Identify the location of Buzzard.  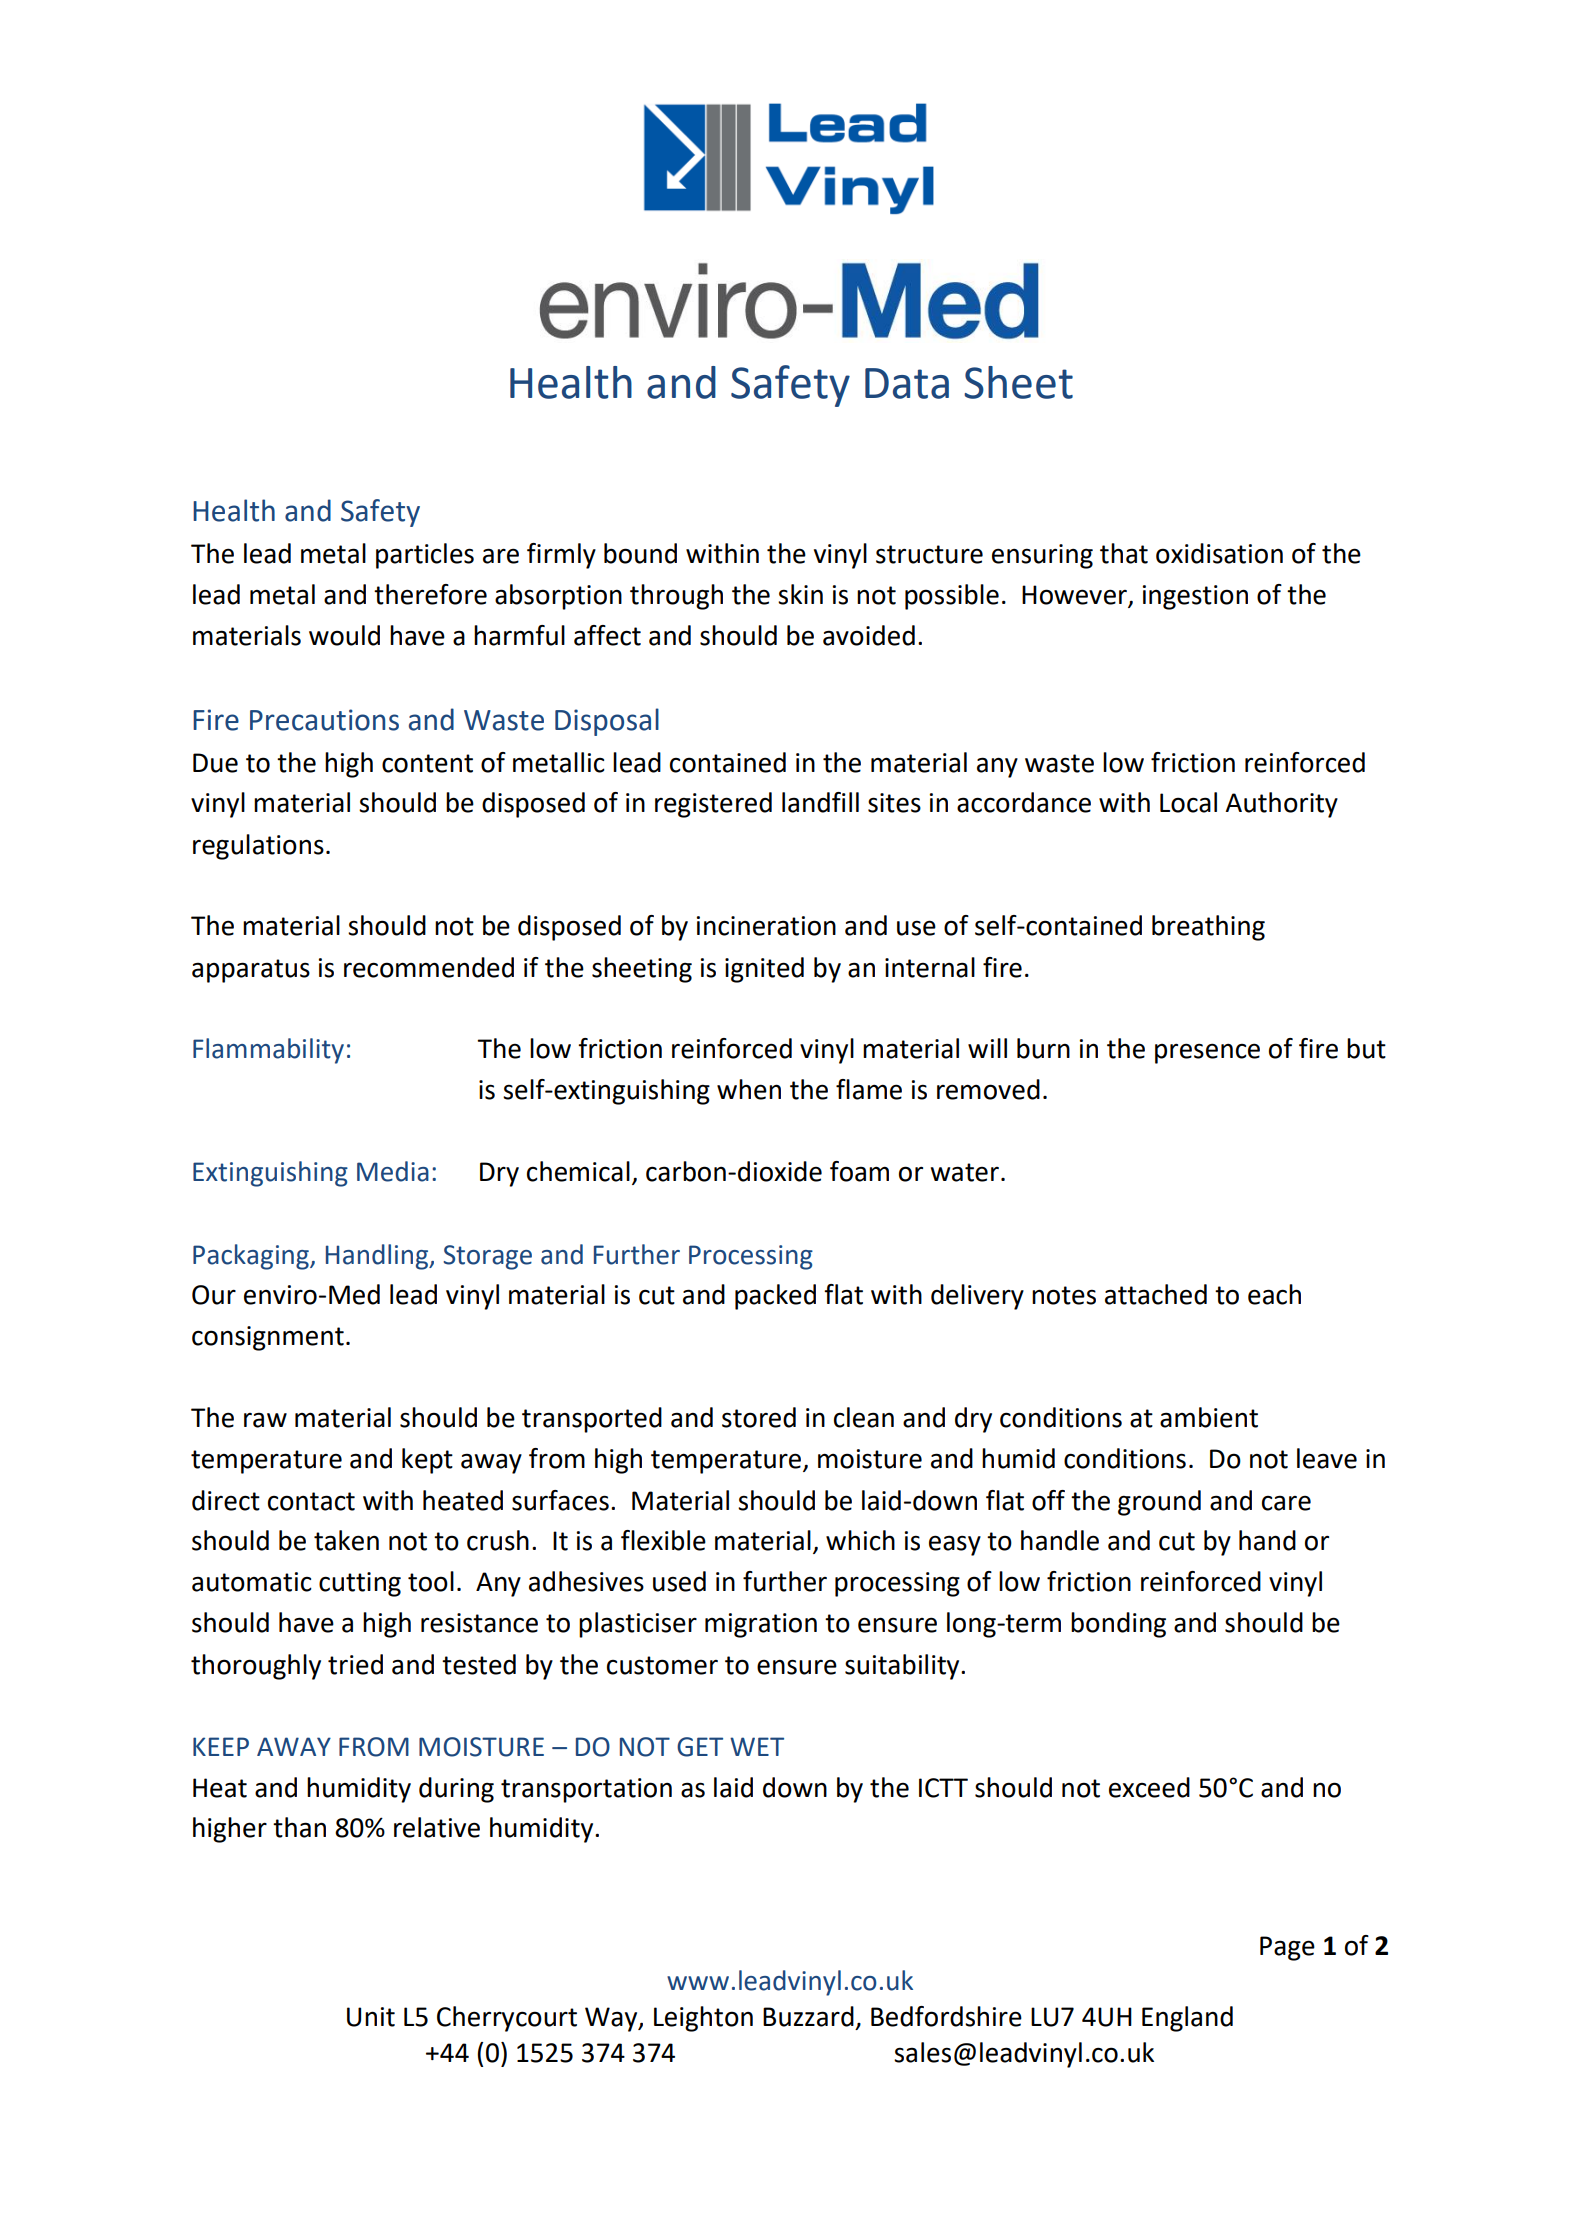
(808, 2016).
